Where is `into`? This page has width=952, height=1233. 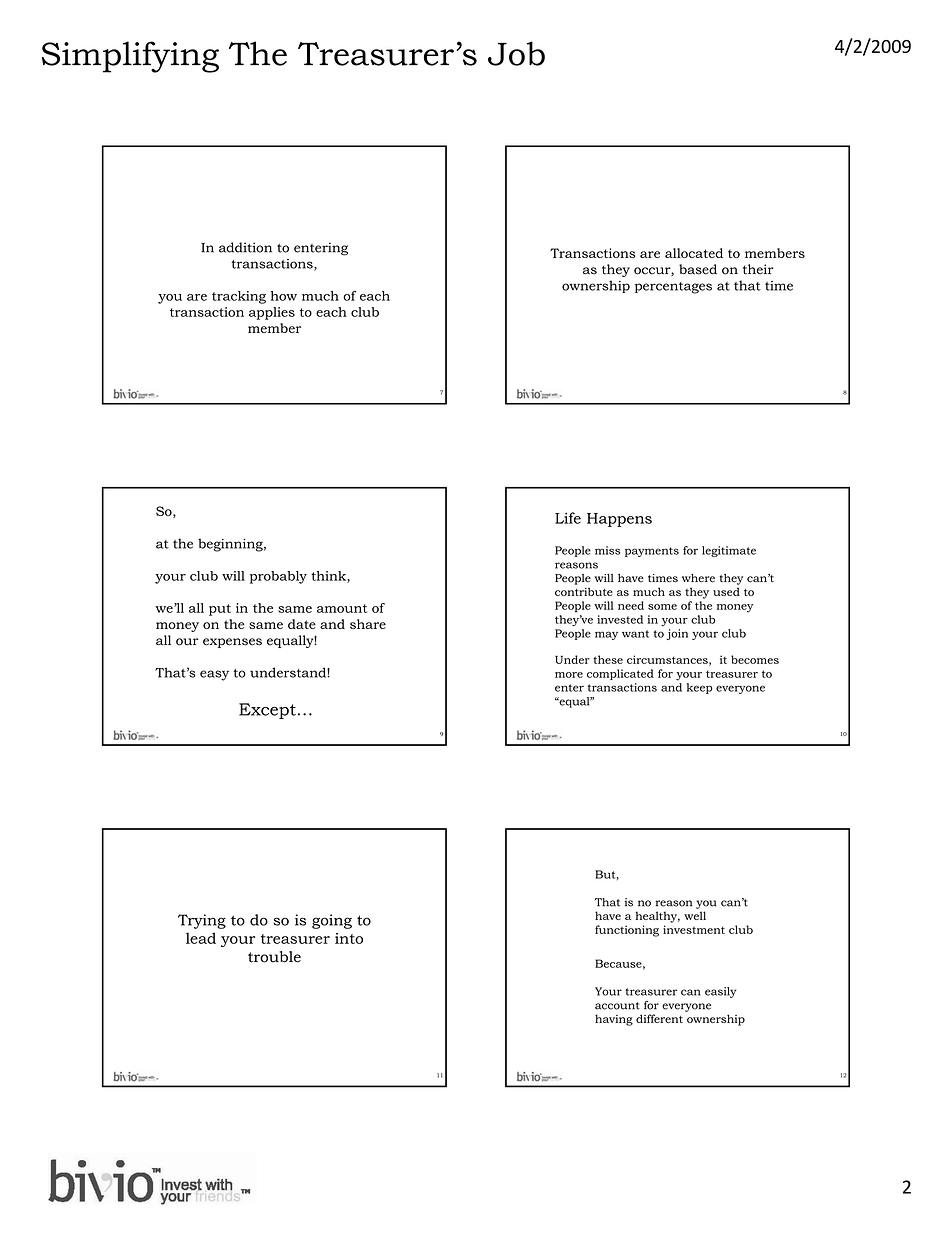
into is located at coordinates (349, 938).
